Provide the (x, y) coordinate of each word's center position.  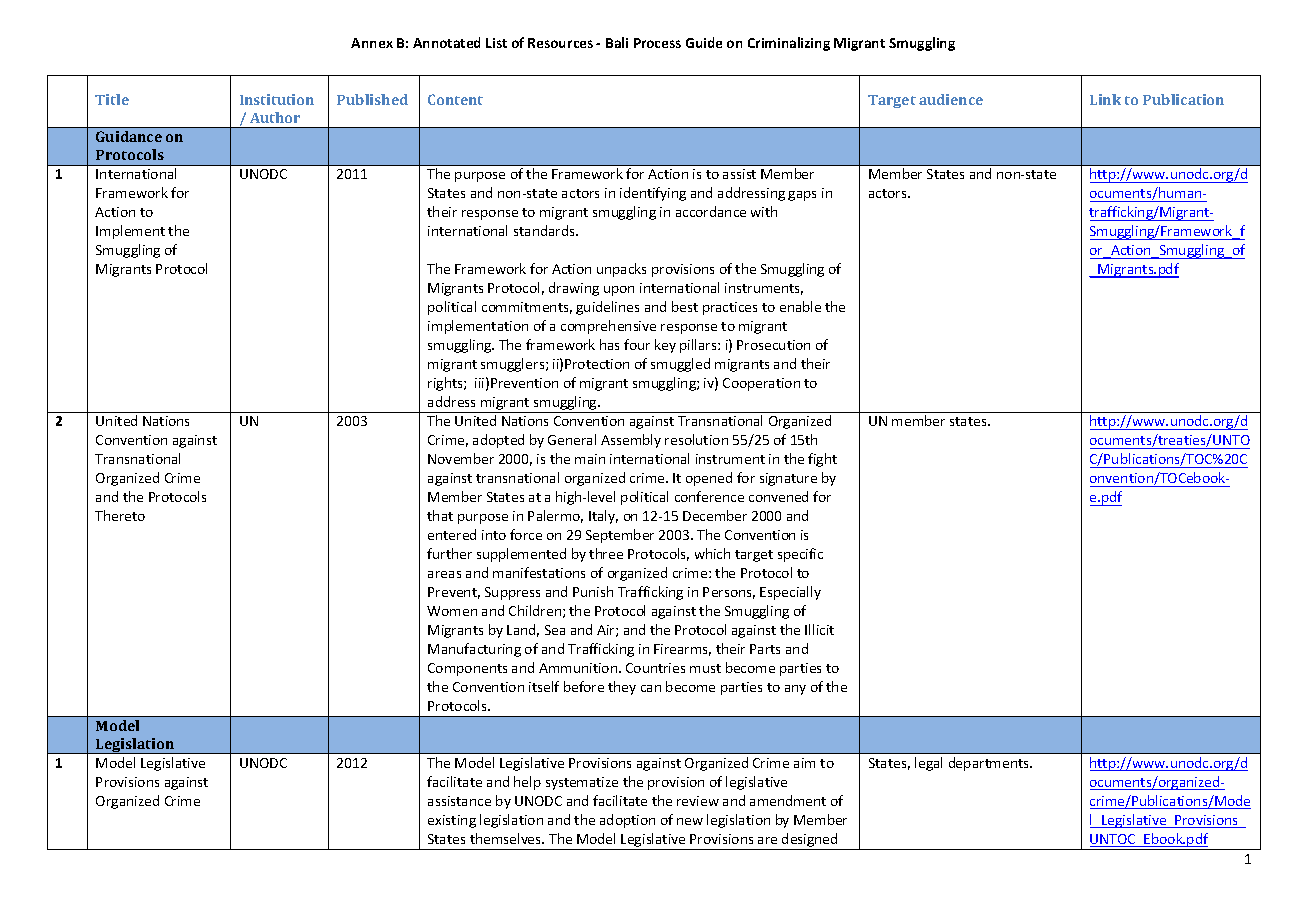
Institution (277, 99)
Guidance (129, 136)
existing (452, 821)
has (609, 344)
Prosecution (773, 345)
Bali (617, 42)
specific (800, 555)
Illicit (819, 629)
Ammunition (579, 668)
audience (951, 99)
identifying (653, 194)
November (461, 458)
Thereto (120, 515)
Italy (603, 517)
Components (467, 669)
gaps (802, 196)
